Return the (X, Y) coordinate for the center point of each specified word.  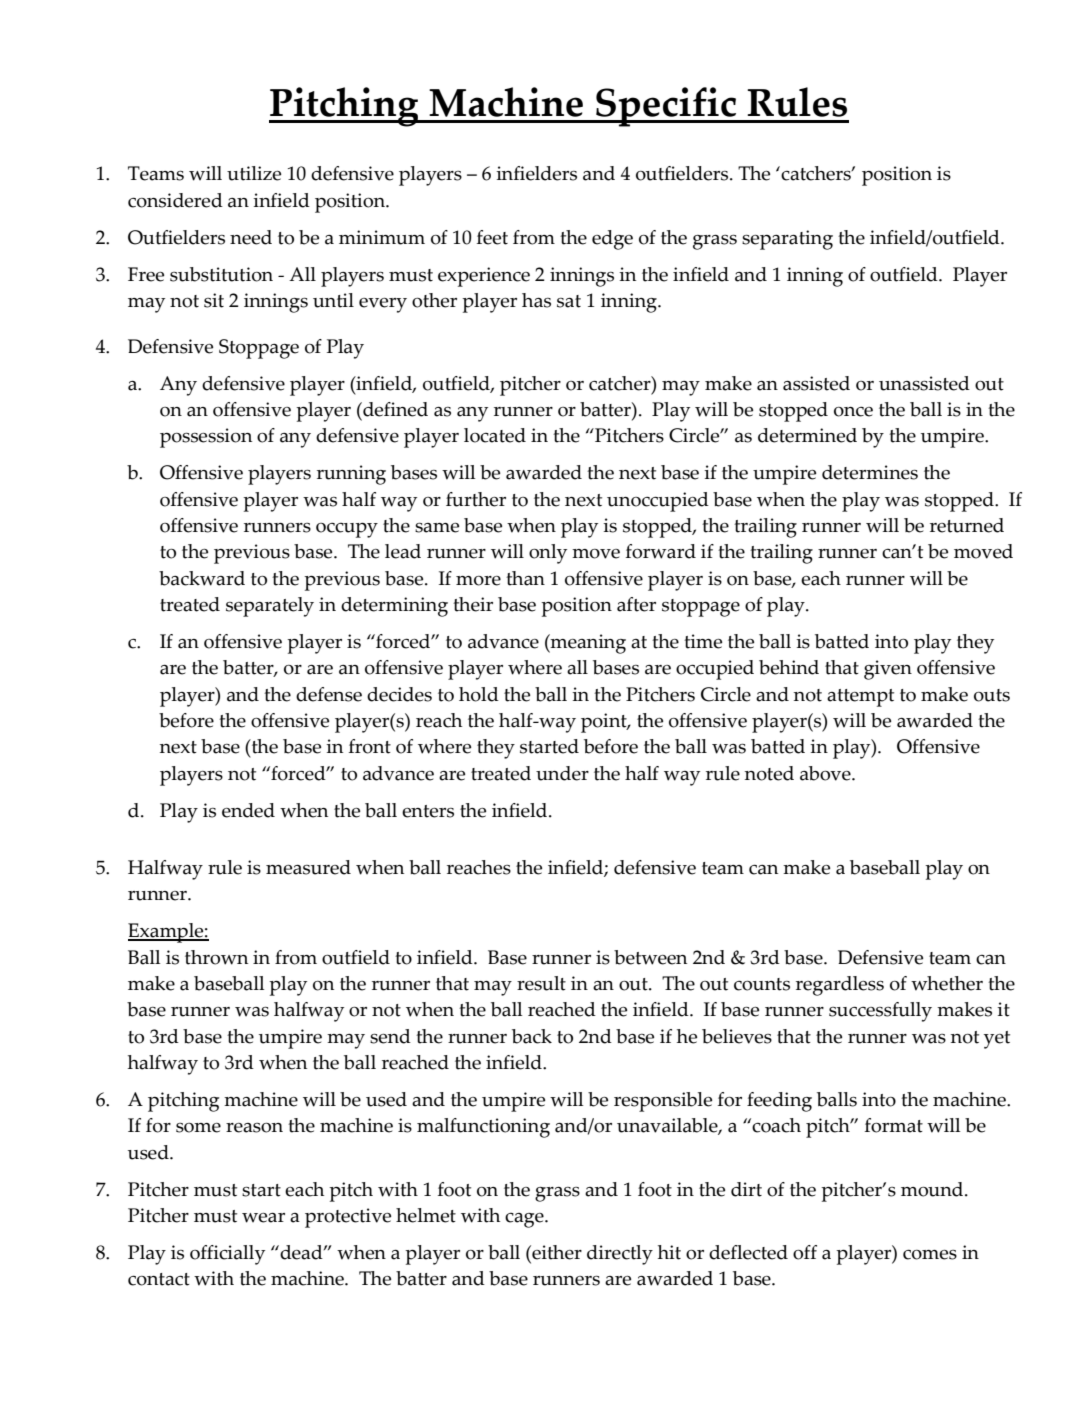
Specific (666, 107)
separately (270, 607)
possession (206, 438)
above (826, 773)
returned (967, 525)
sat (569, 301)
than (525, 578)
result (541, 983)
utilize (254, 173)
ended (248, 810)
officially (227, 1255)
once (853, 412)
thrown (216, 957)
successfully (880, 1012)
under (562, 773)
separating (787, 240)
